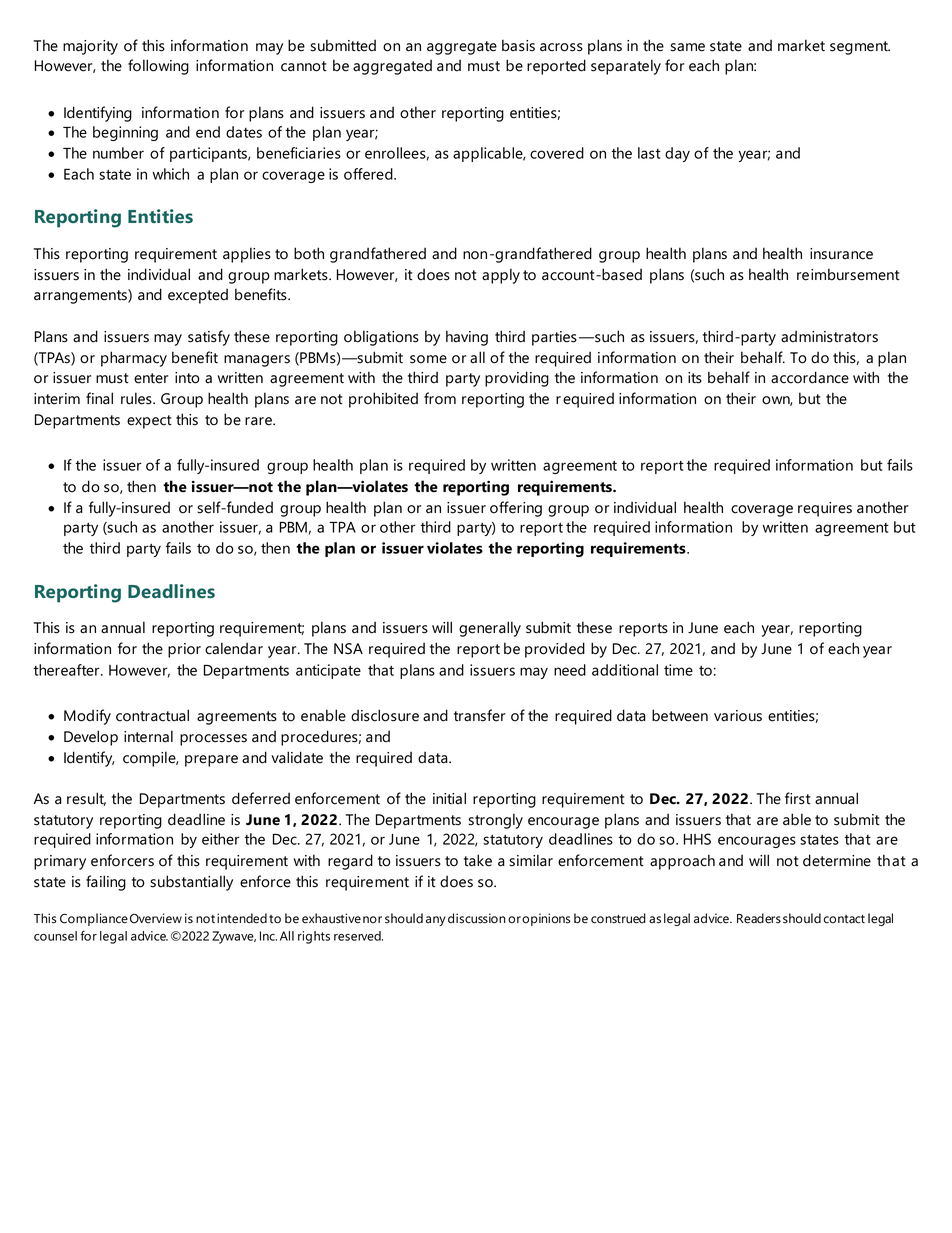 The height and width of the screenshot is (1233, 952). I want to click on same, so click(687, 47).
